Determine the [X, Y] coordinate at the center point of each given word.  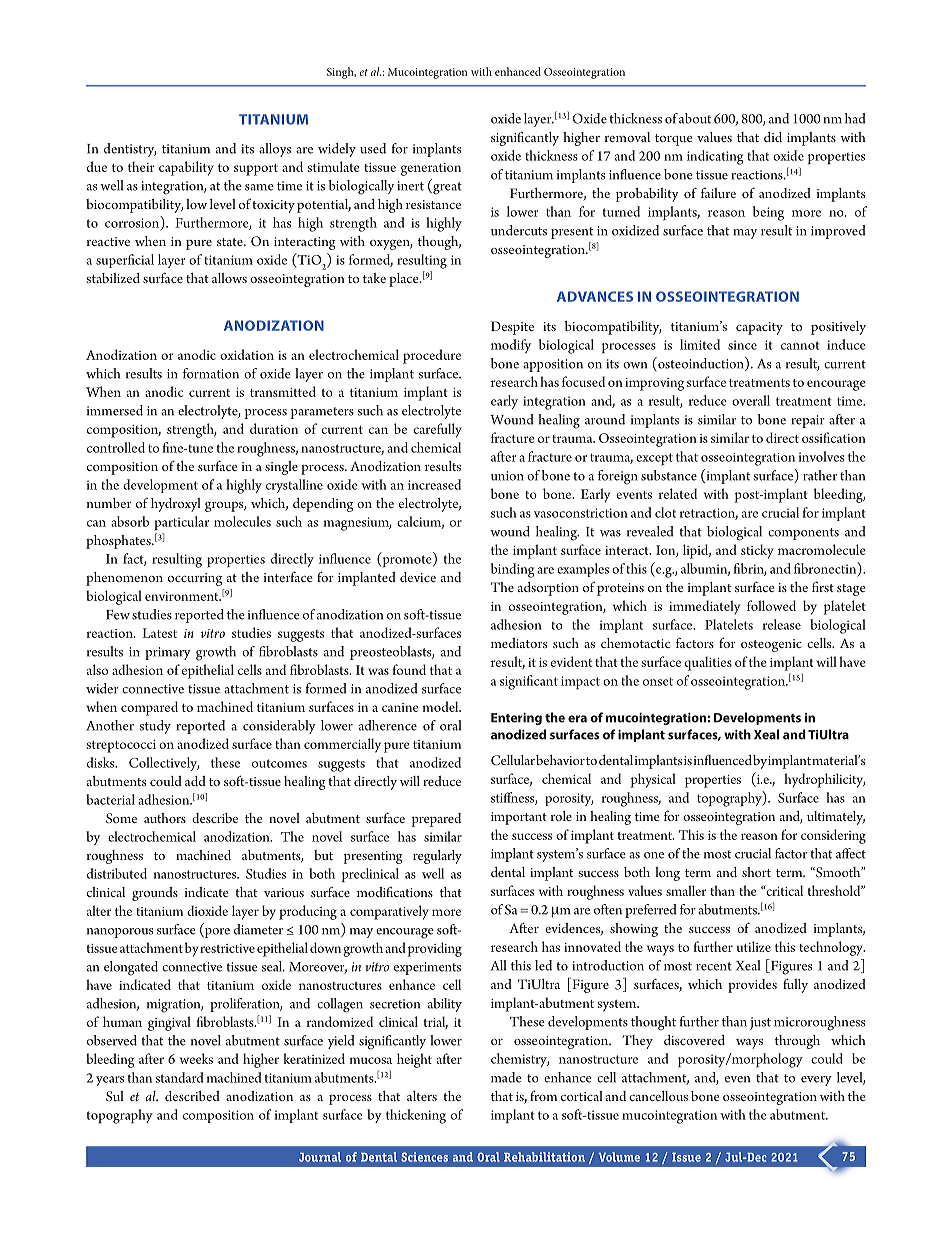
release [782, 624]
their [141, 166]
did [773, 137]
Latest [159, 633]
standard [179, 1077]
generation [431, 169]
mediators [519, 643]
